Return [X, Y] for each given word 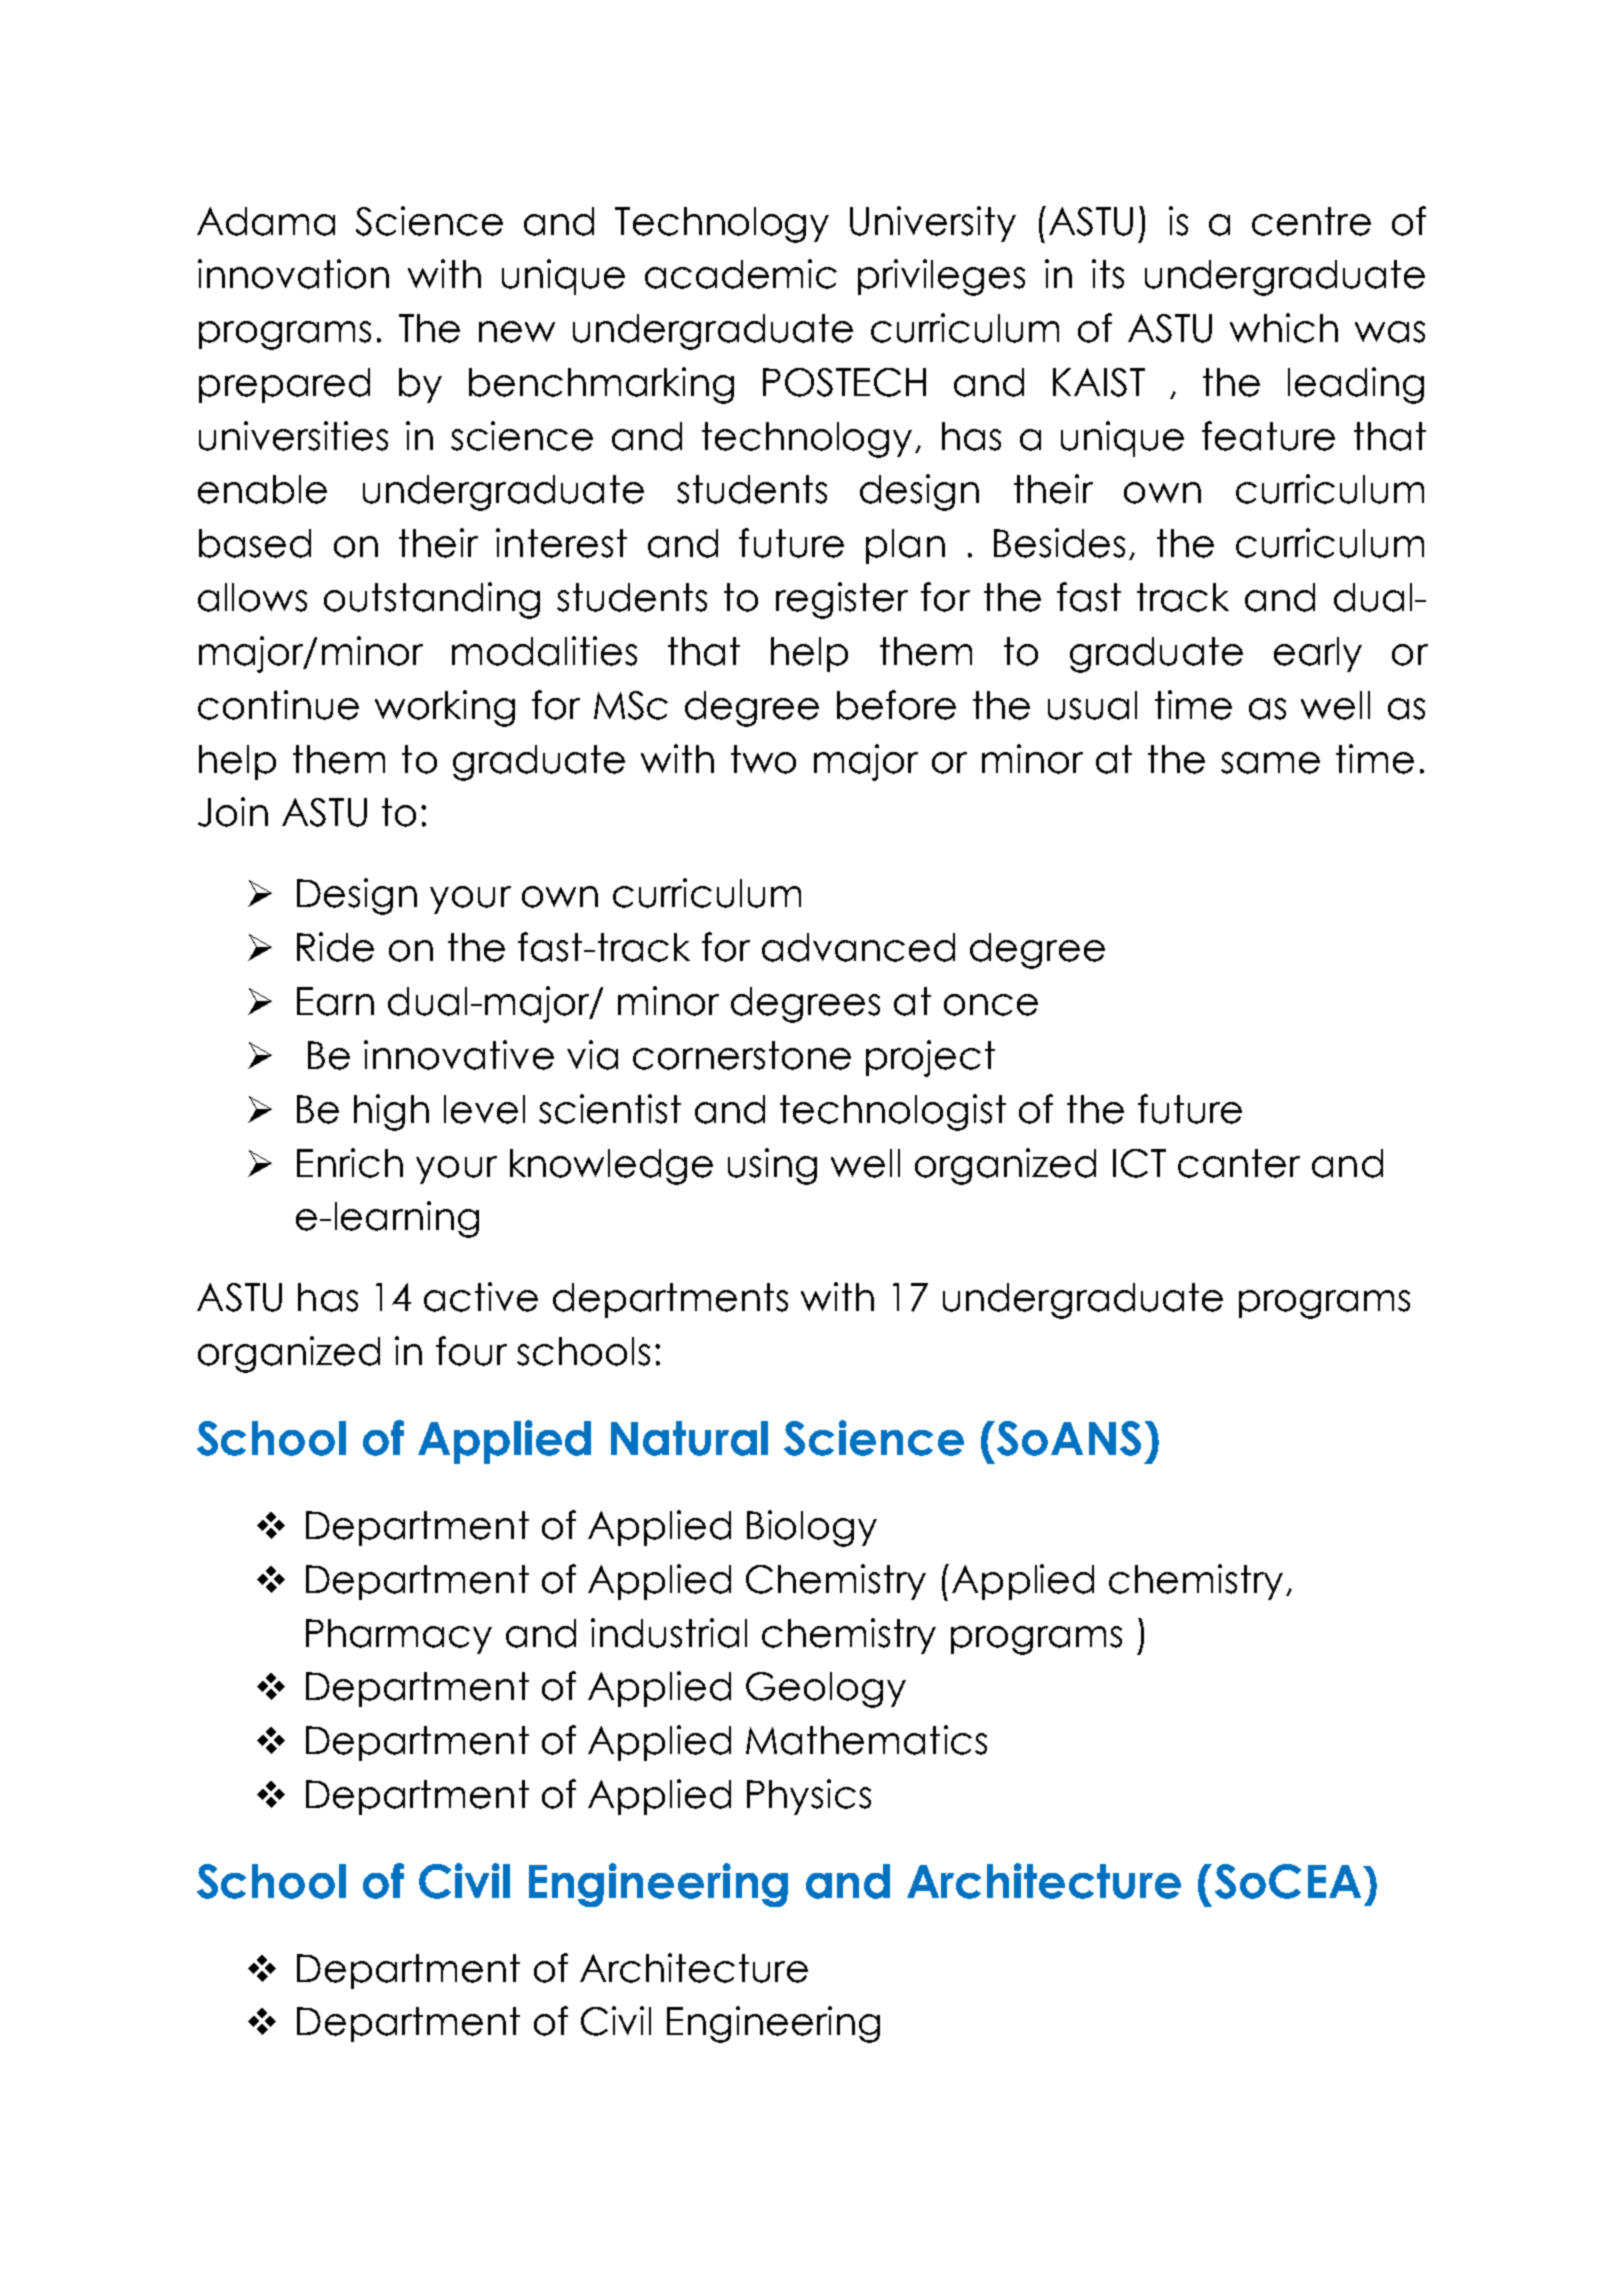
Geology [826, 1690]
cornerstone [742, 1055]
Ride [335, 947]
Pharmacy [399, 1636]
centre [1311, 221]
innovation [293, 274]
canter [1239, 1163]
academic [741, 274]
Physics [809, 1797]
